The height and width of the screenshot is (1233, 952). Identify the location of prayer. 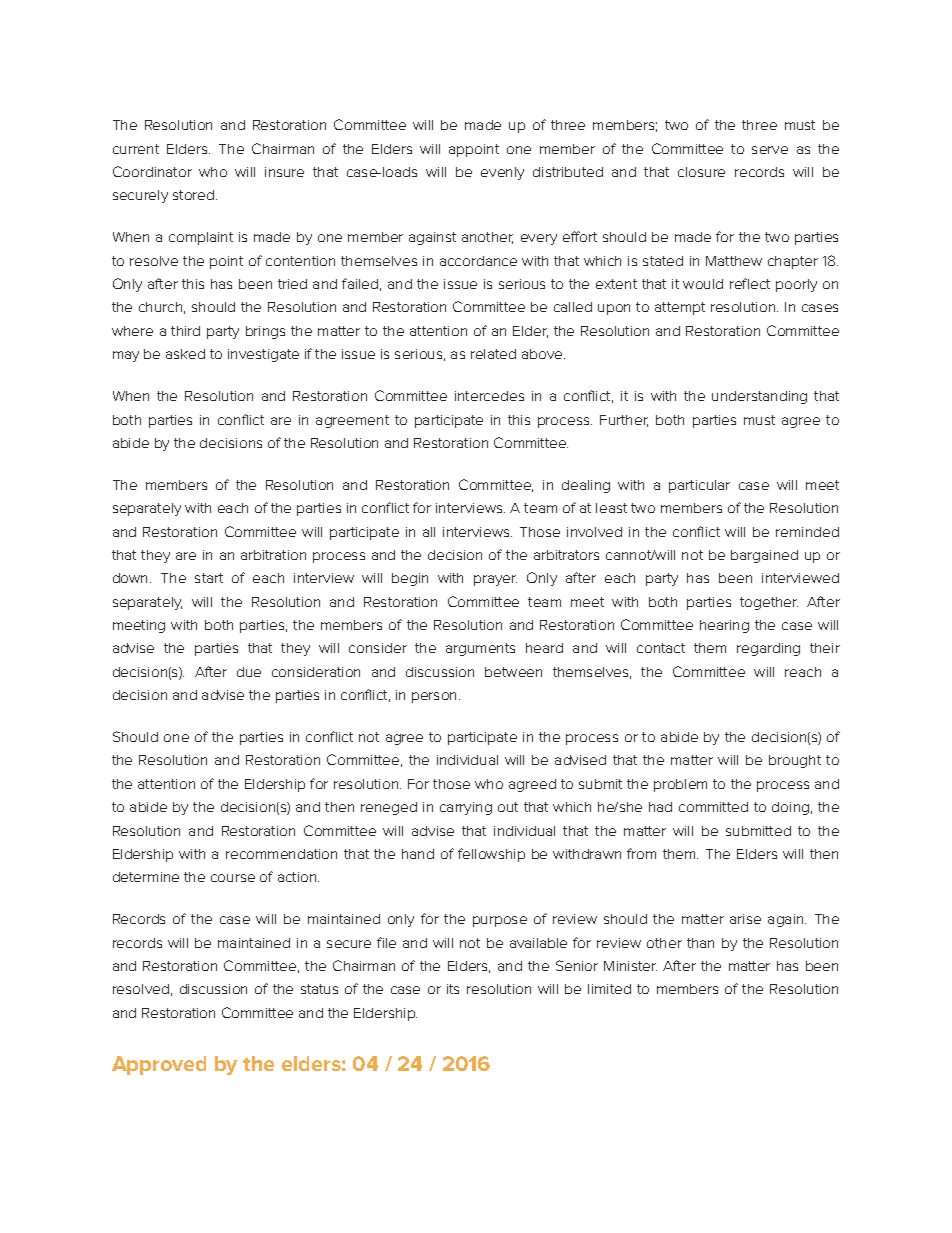
(495, 580).
